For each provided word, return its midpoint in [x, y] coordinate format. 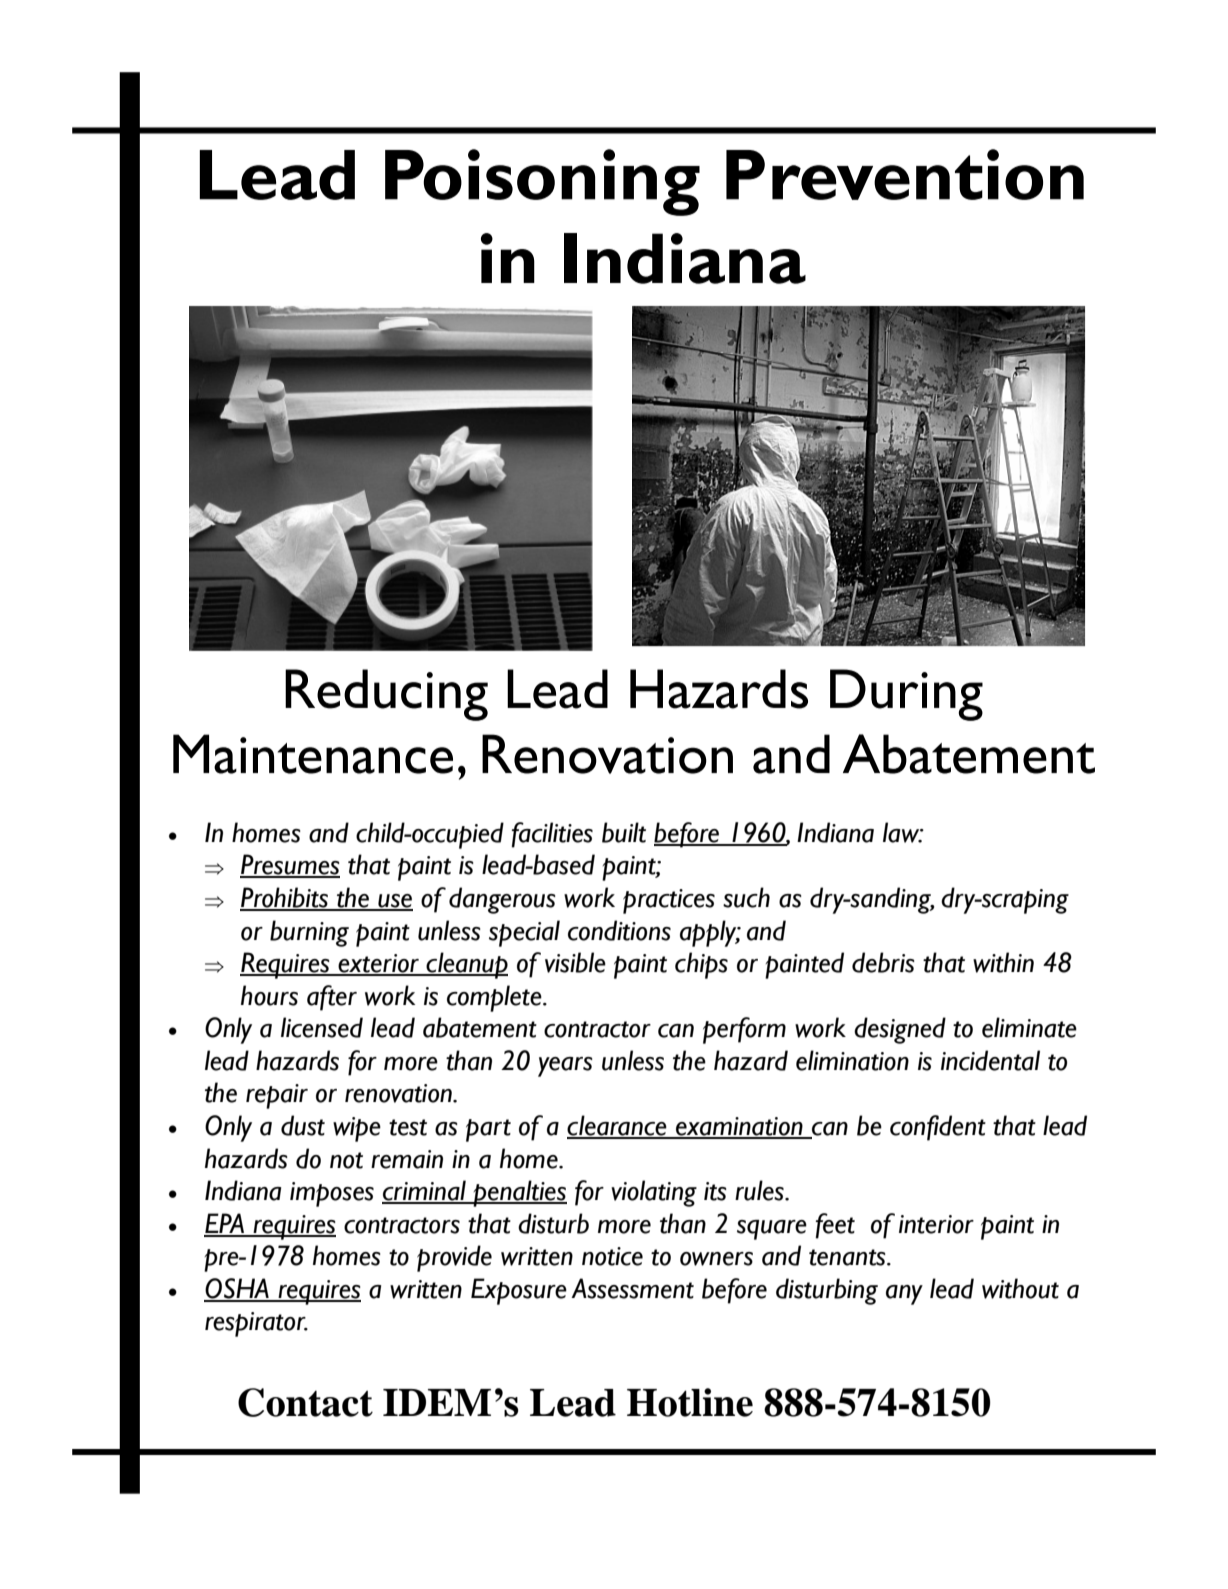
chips [701, 965]
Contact [305, 1402]
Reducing [386, 695]
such [746, 897]
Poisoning [542, 182]
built [624, 832]
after [332, 998]
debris [883, 962]
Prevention [905, 174]
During [906, 695]
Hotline [690, 1402]
